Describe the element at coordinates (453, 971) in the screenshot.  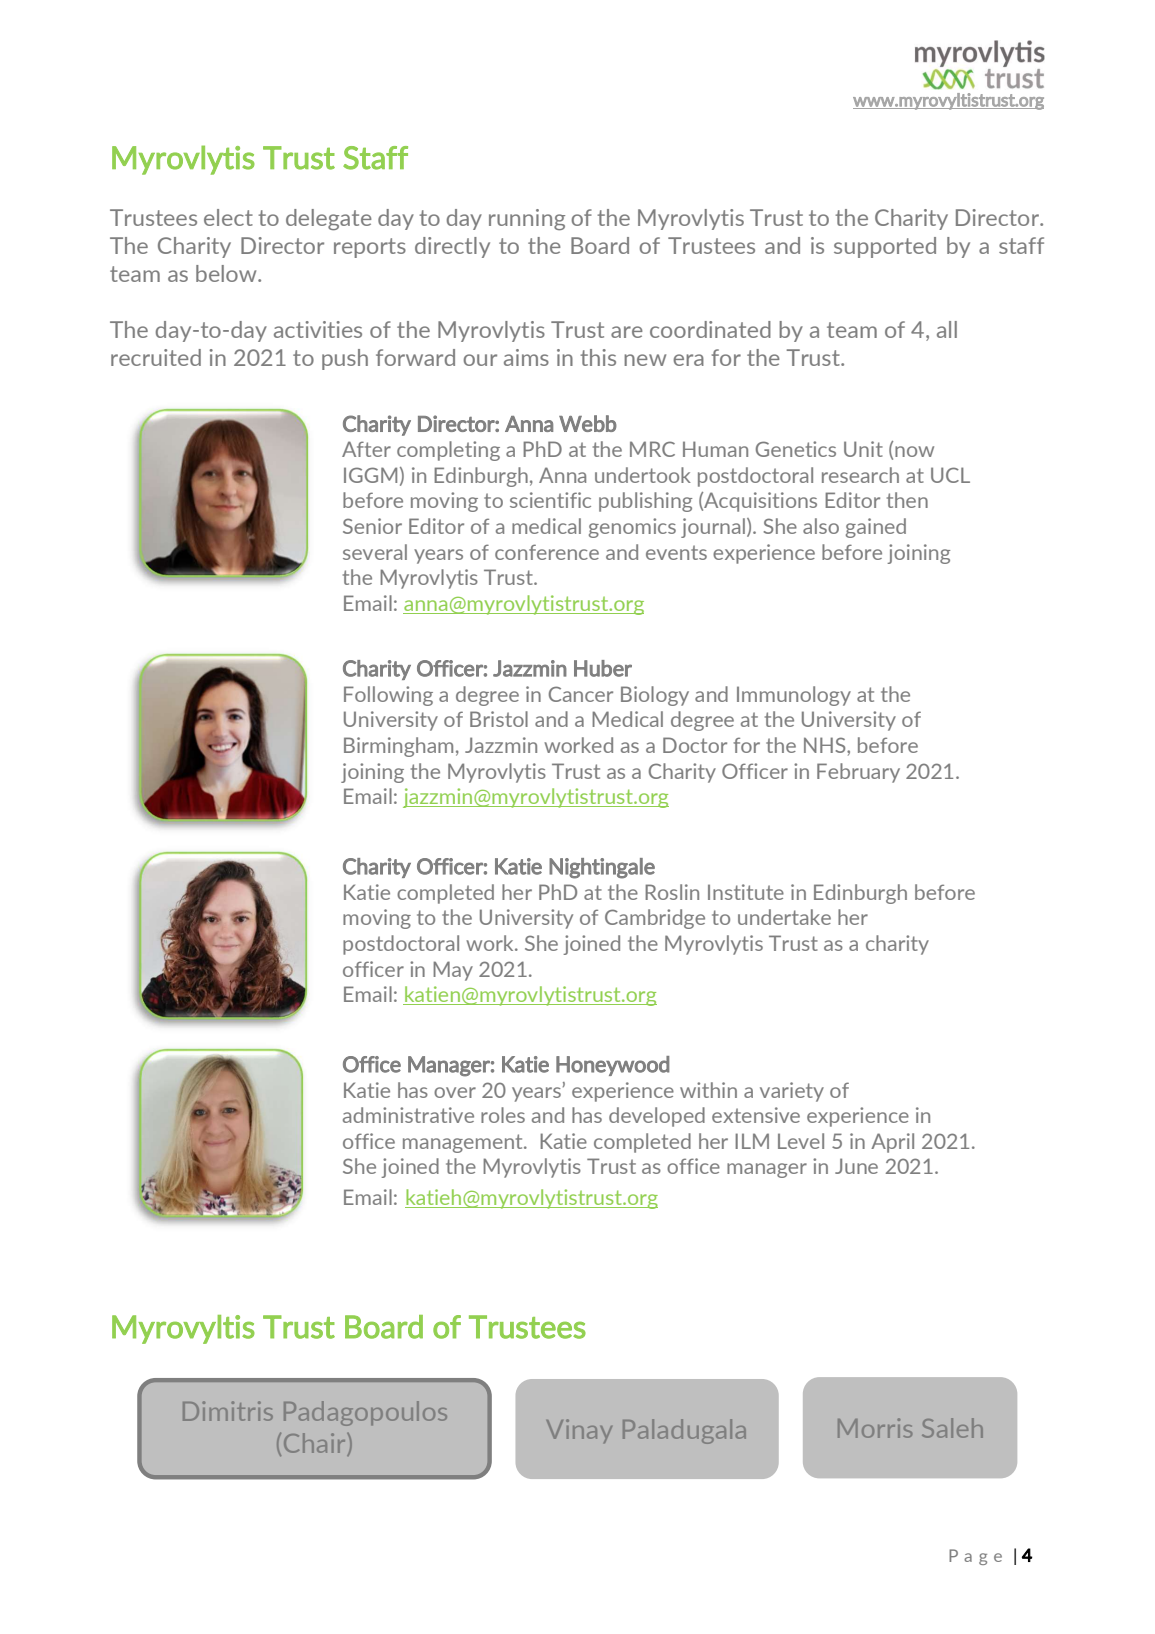
I see `May` at that location.
